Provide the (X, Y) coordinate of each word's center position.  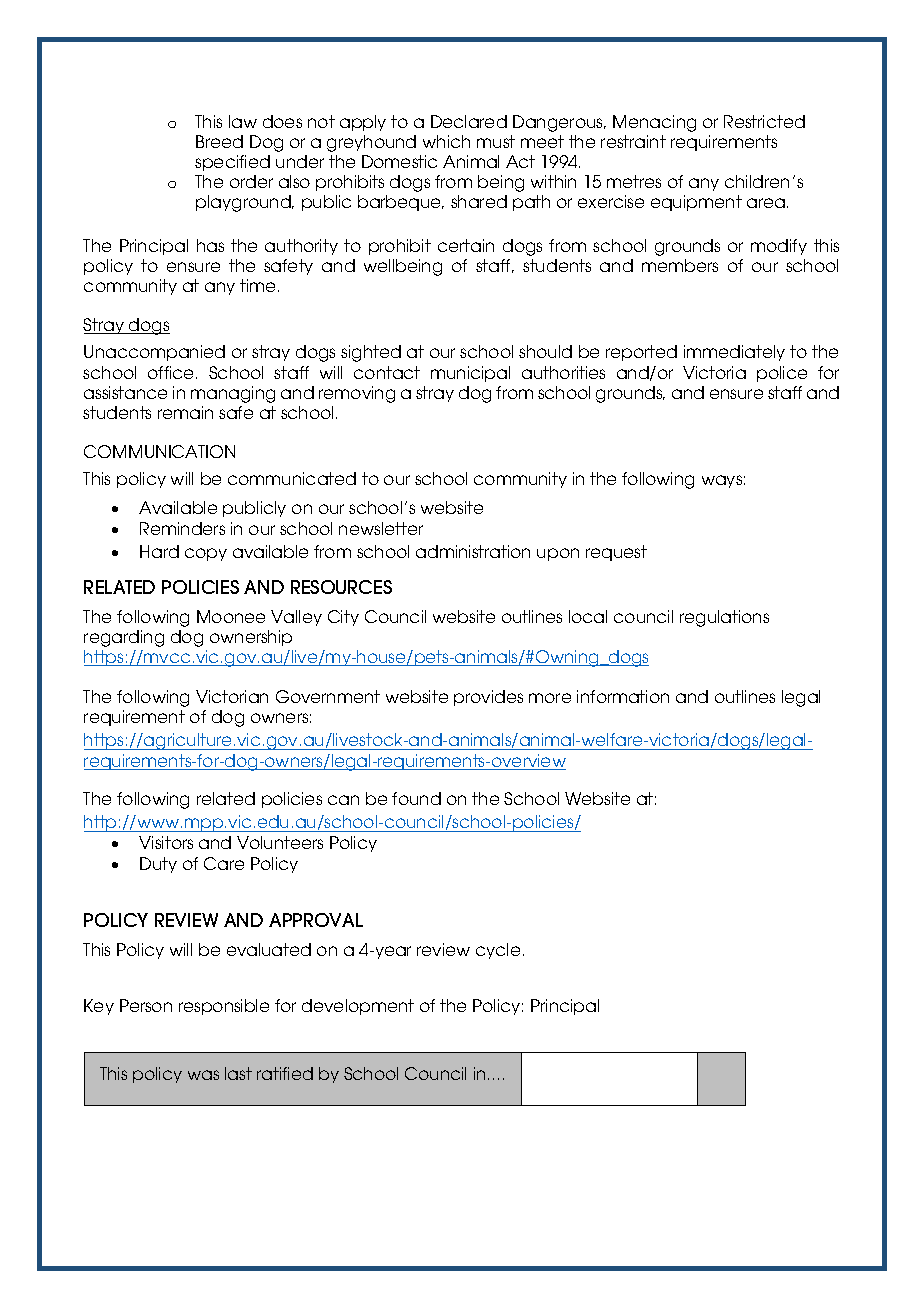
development (358, 1007)
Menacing (654, 123)
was (203, 1075)
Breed (219, 141)
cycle (498, 951)
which (446, 141)
